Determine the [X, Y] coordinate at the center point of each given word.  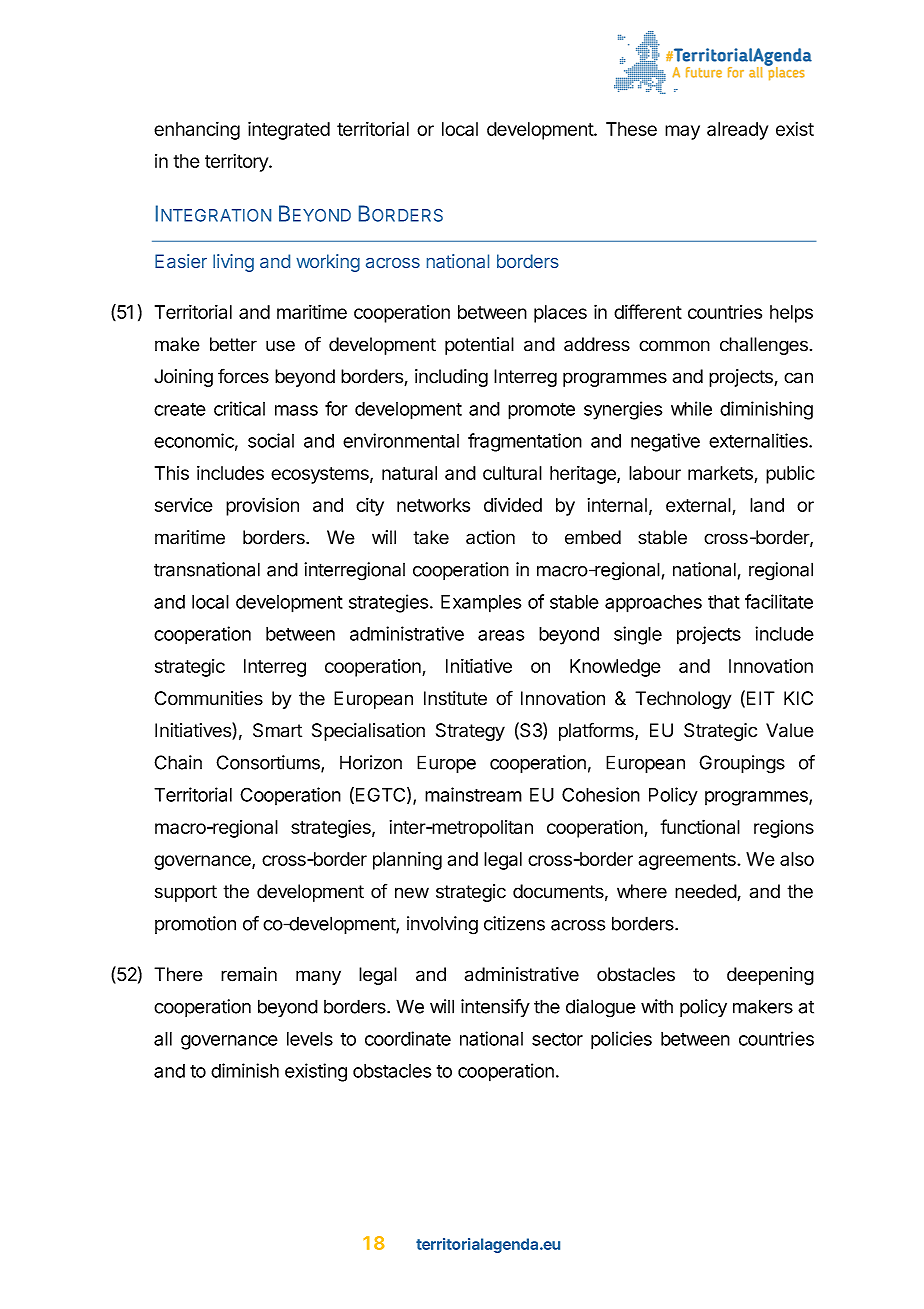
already [737, 131]
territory [237, 163]
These [631, 129]
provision [262, 506]
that [724, 602]
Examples [481, 604]
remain [249, 974]
